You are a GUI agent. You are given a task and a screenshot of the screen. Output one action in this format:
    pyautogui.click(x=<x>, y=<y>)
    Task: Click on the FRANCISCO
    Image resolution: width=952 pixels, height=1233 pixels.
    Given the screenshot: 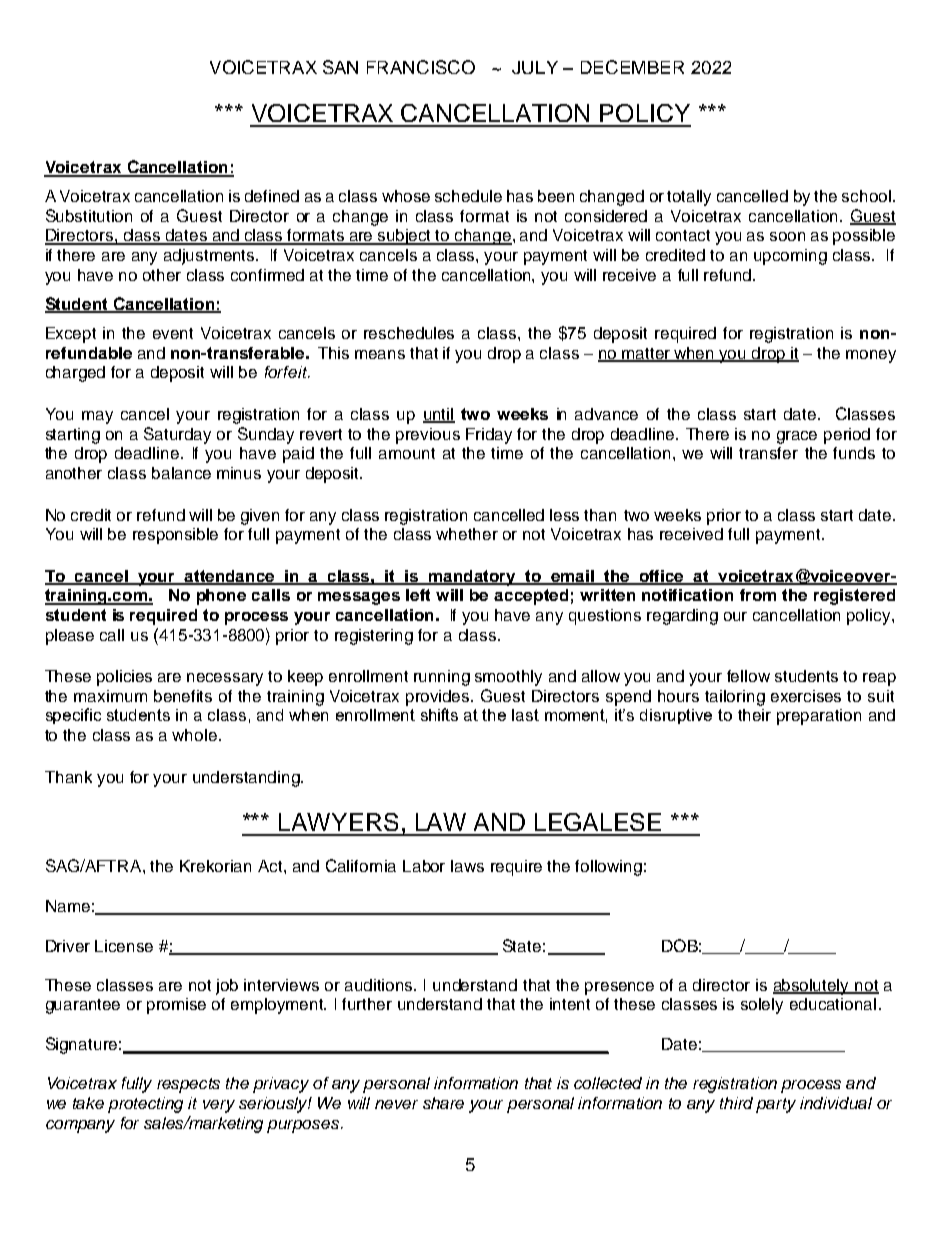 What is the action you would take?
    pyautogui.click(x=421, y=67)
